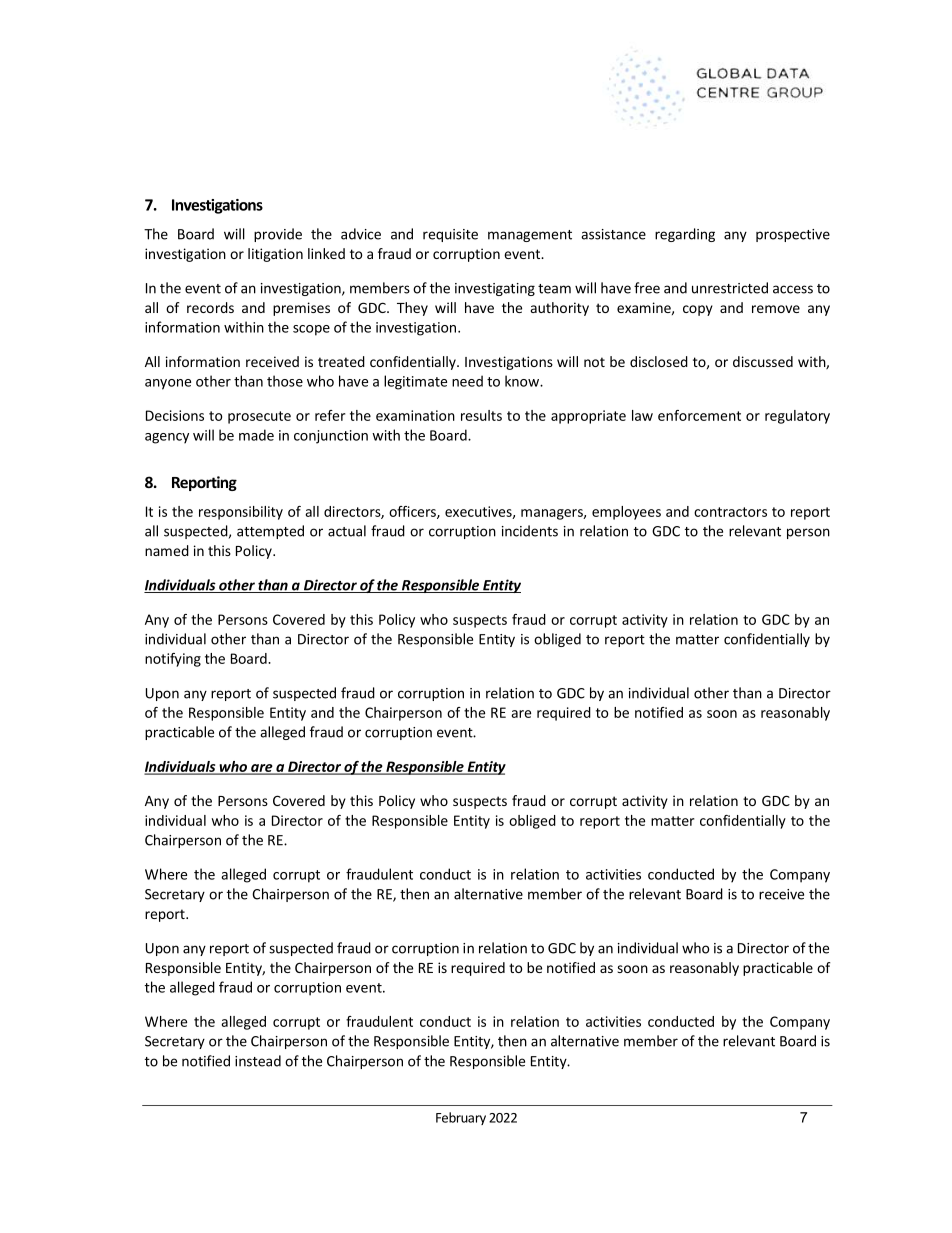  What do you see at coordinates (167, 550) in the image?
I see `named` at bounding box center [167, 550].
